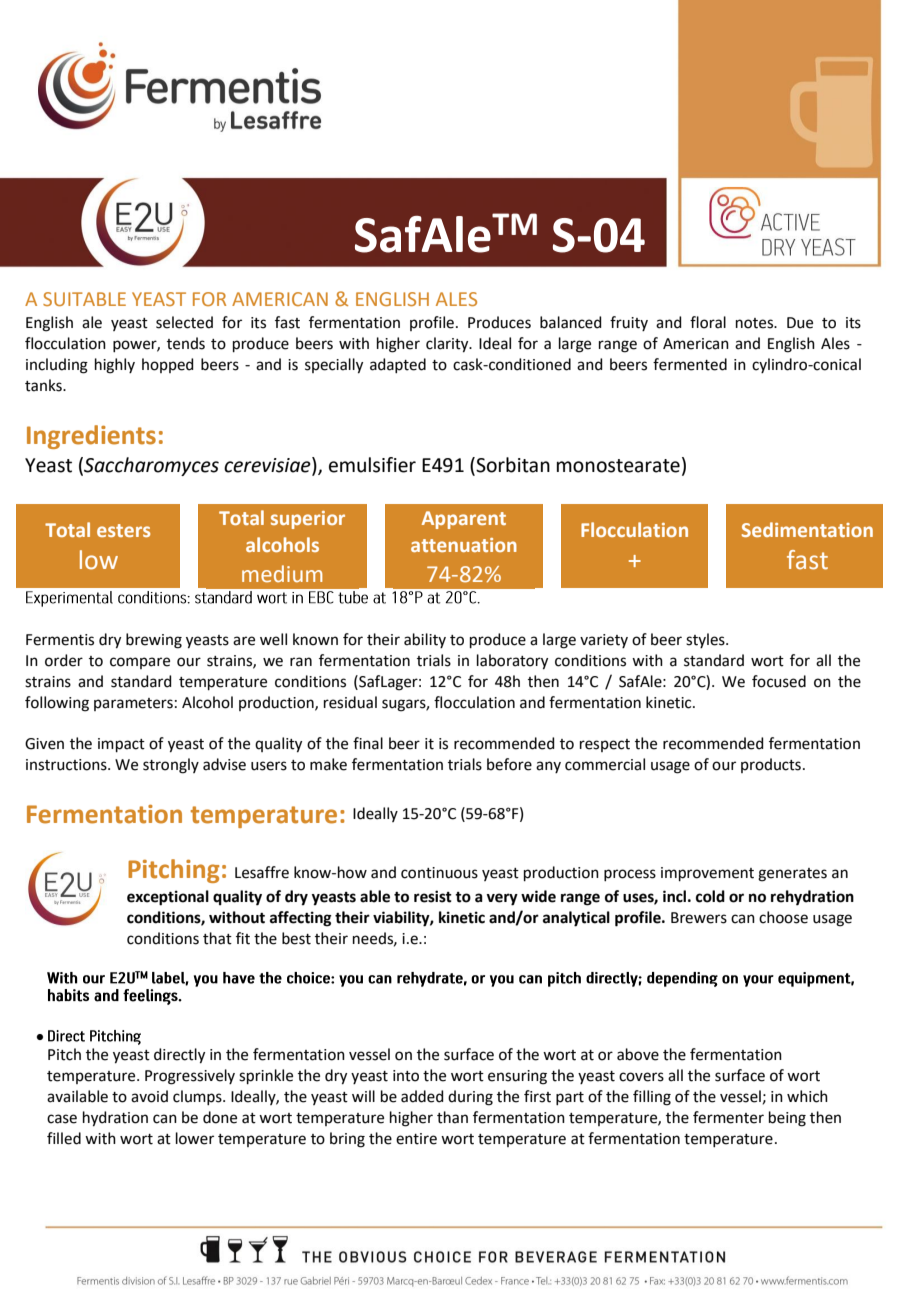  I want to click on attenuation, so click(464, 545).
